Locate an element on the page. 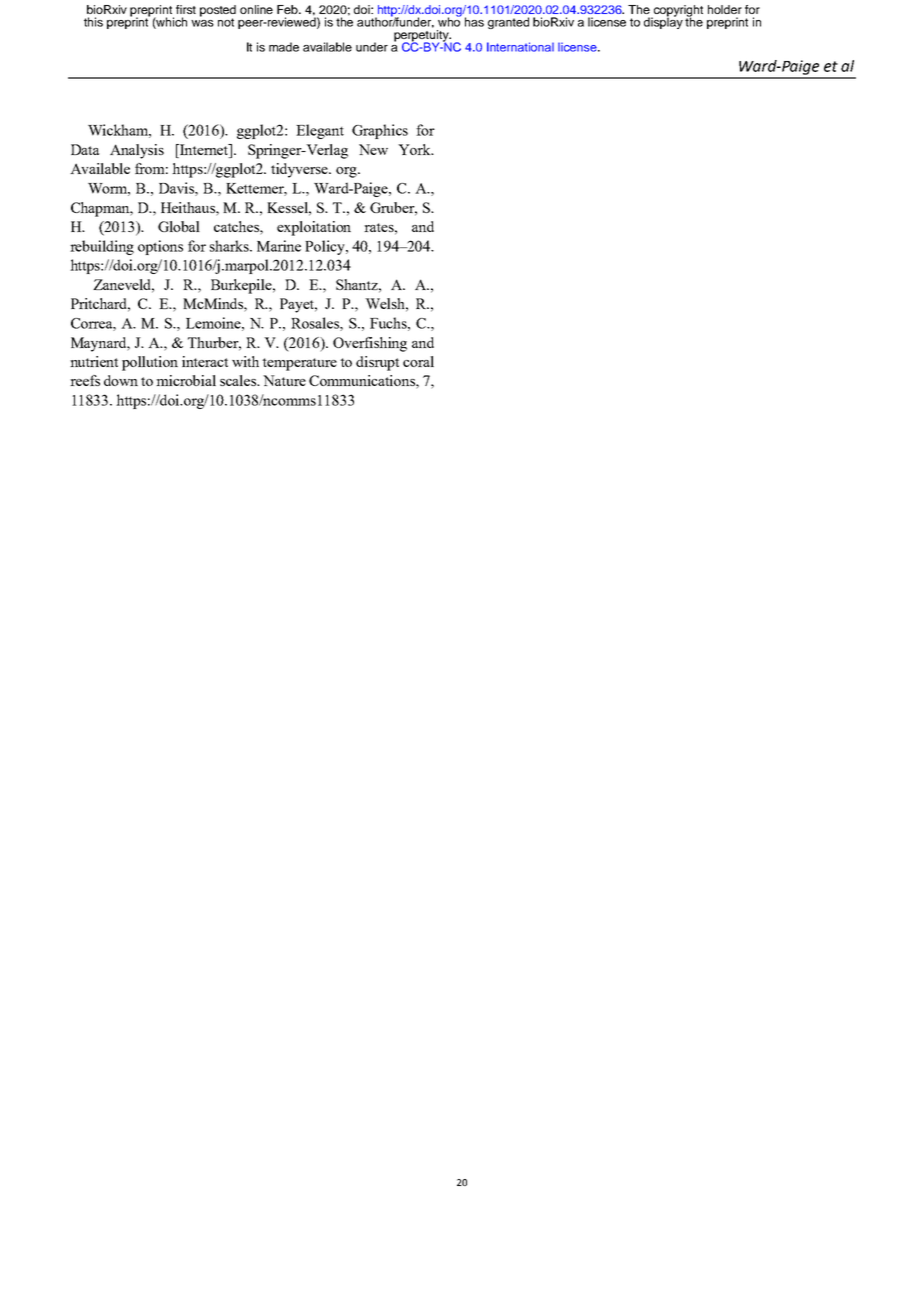  disrupt is located at coordinates (377, 363).
